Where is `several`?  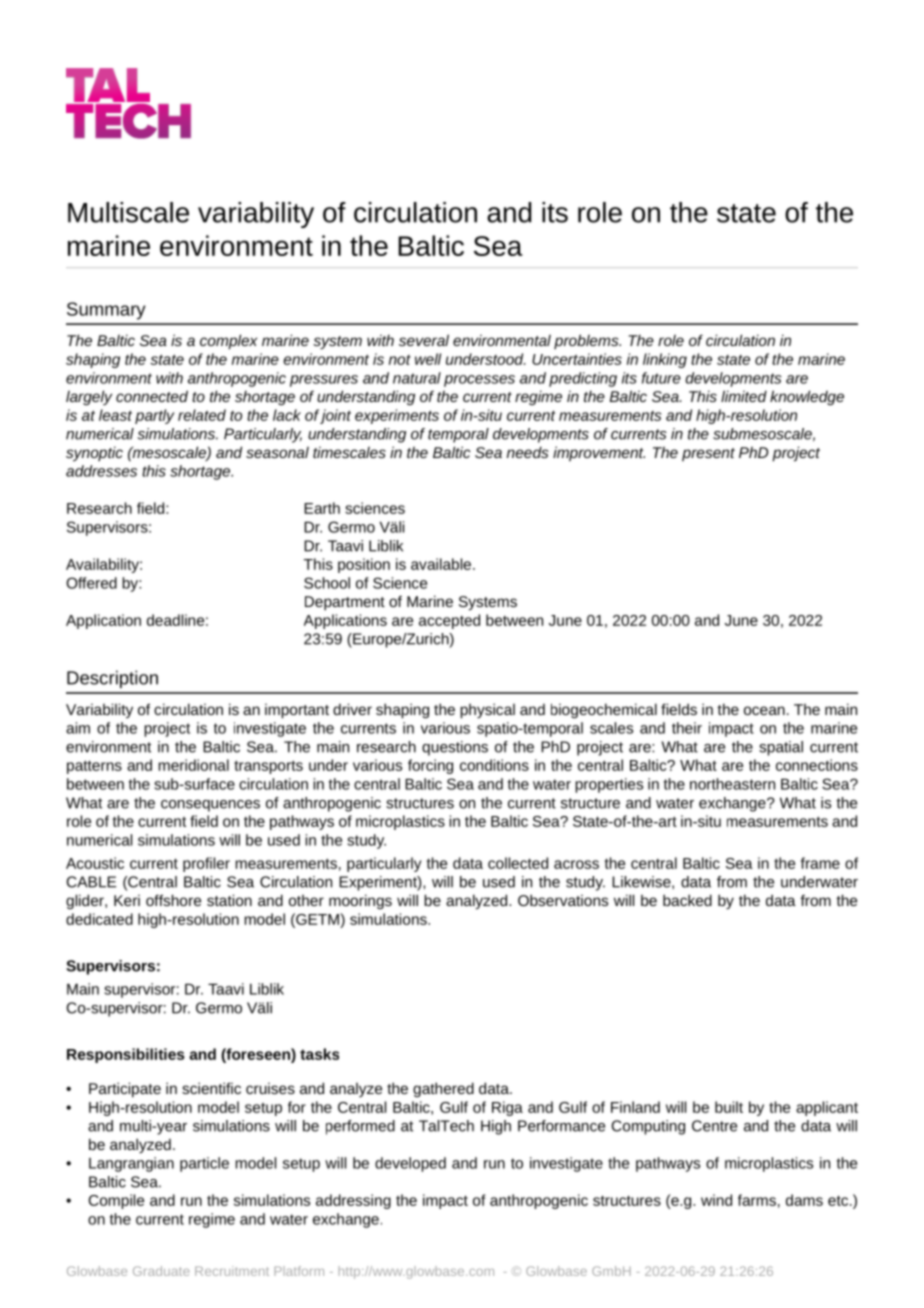
several is located at coordinates (424, 340).
